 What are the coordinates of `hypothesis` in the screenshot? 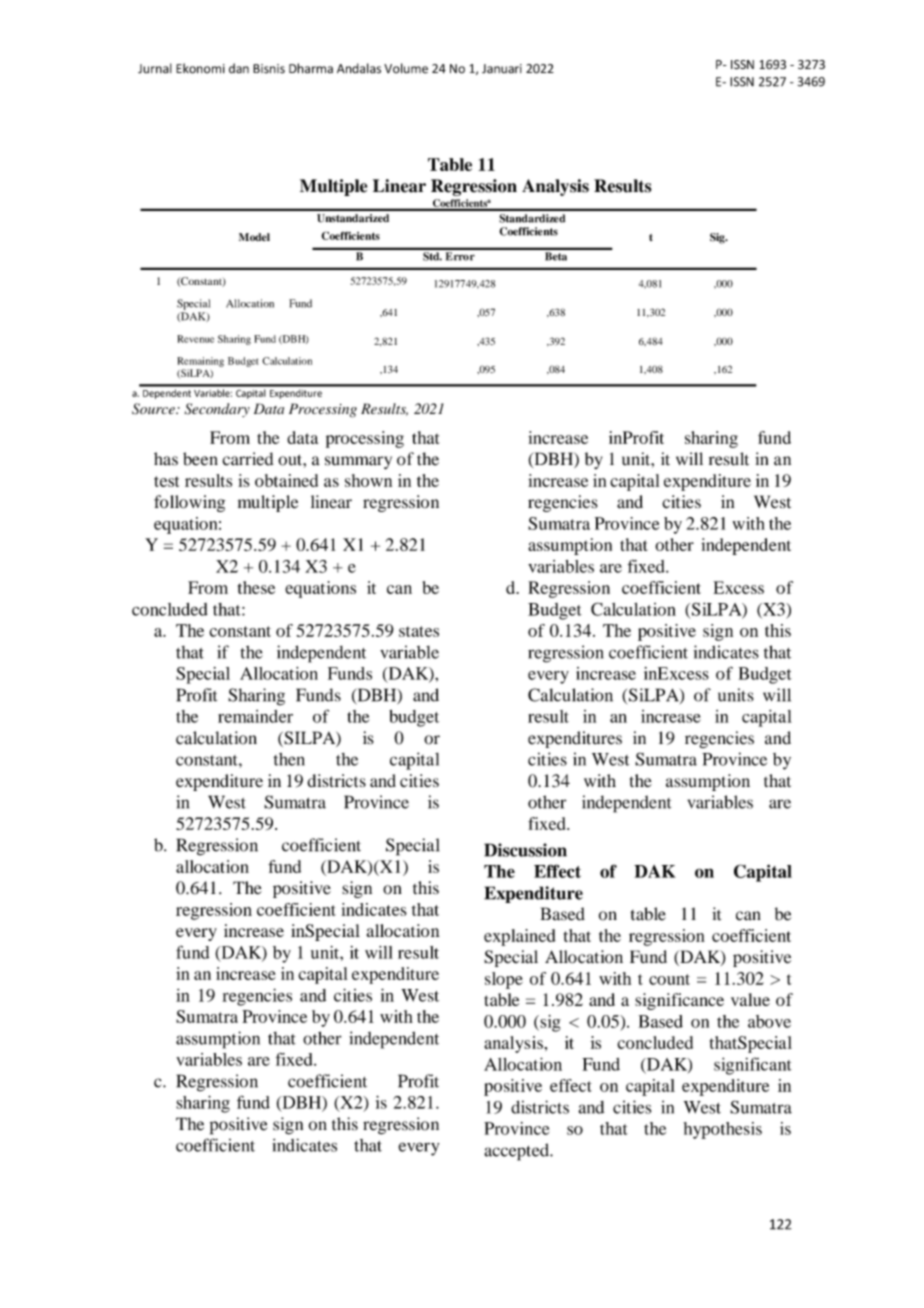 It's located at (723, 1130).
